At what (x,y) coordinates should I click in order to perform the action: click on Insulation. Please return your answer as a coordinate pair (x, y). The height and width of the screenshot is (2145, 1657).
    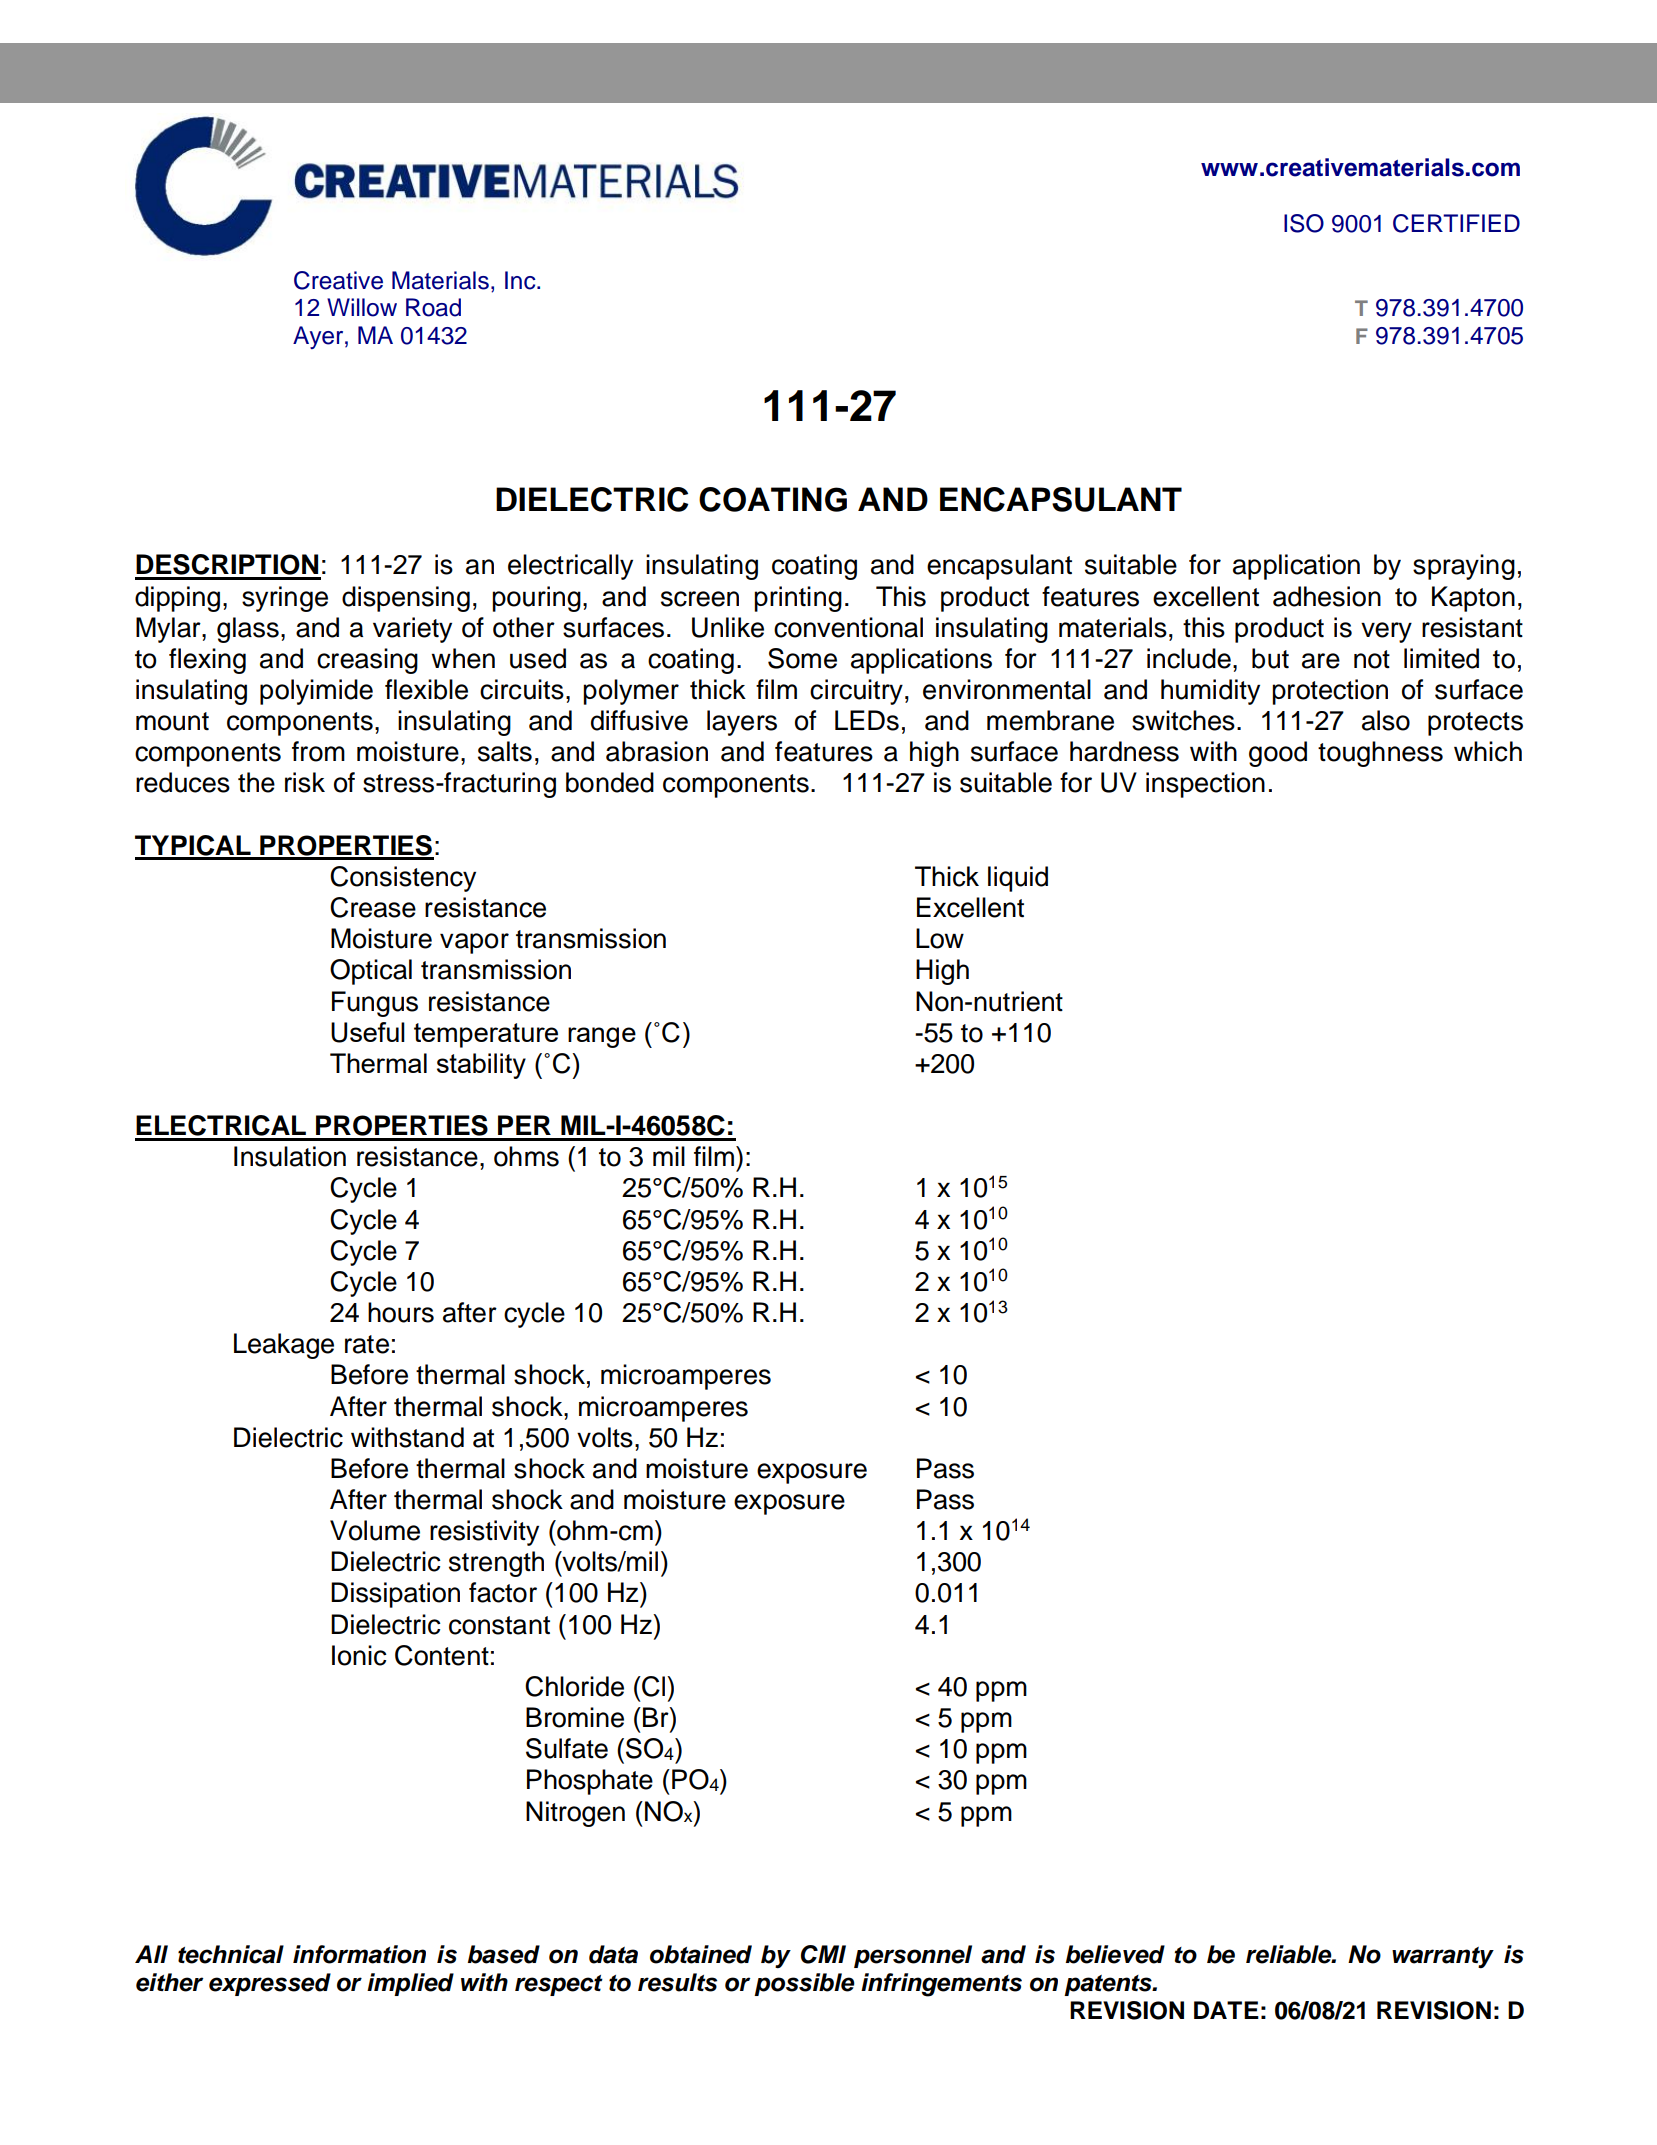
    Looking at the image, I should click on (290, 1156).
